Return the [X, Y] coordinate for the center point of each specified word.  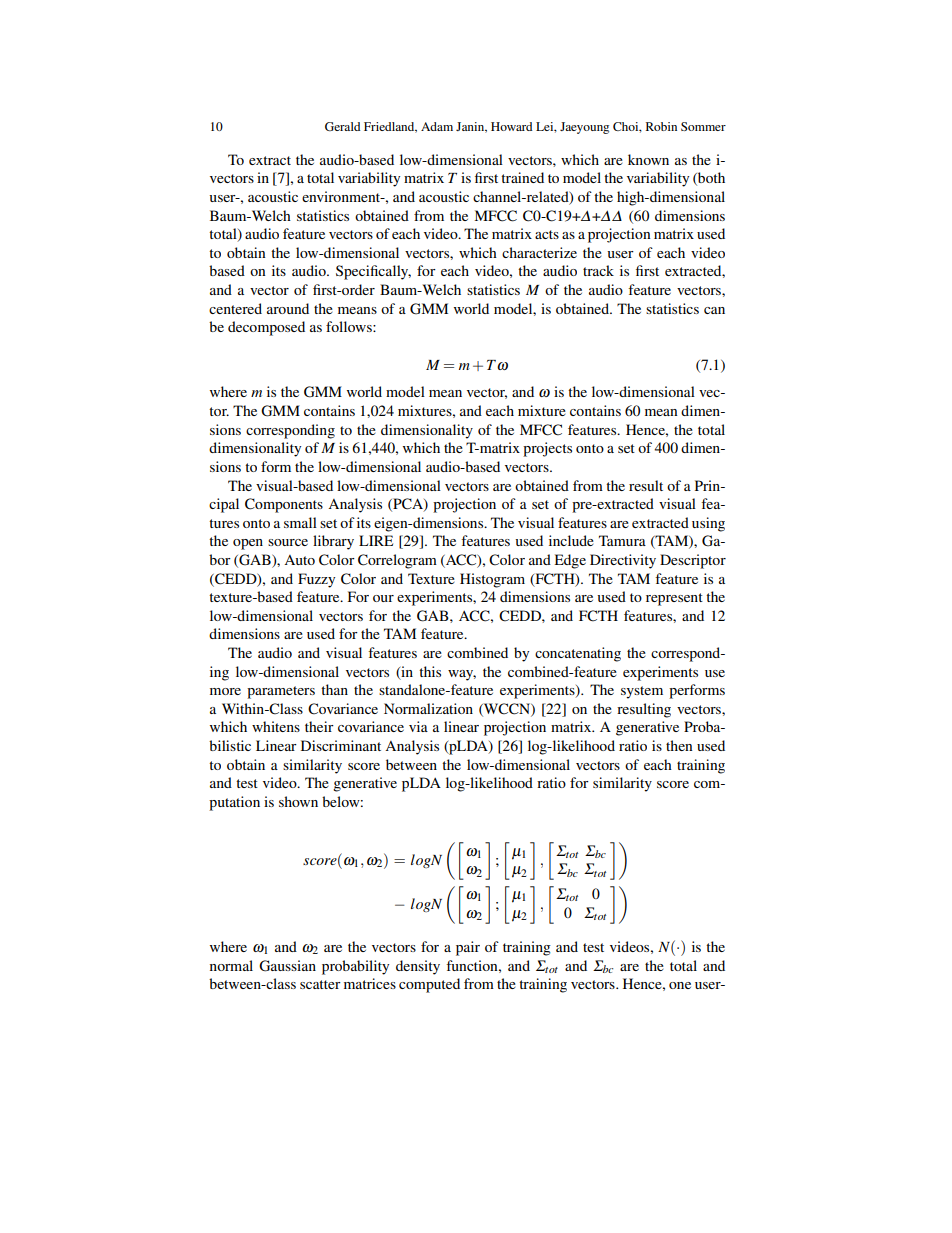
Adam [437, 126]
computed [429, 985]
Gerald [342, 126]
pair [468, 948]
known [648, 159]
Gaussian [287, 966]
